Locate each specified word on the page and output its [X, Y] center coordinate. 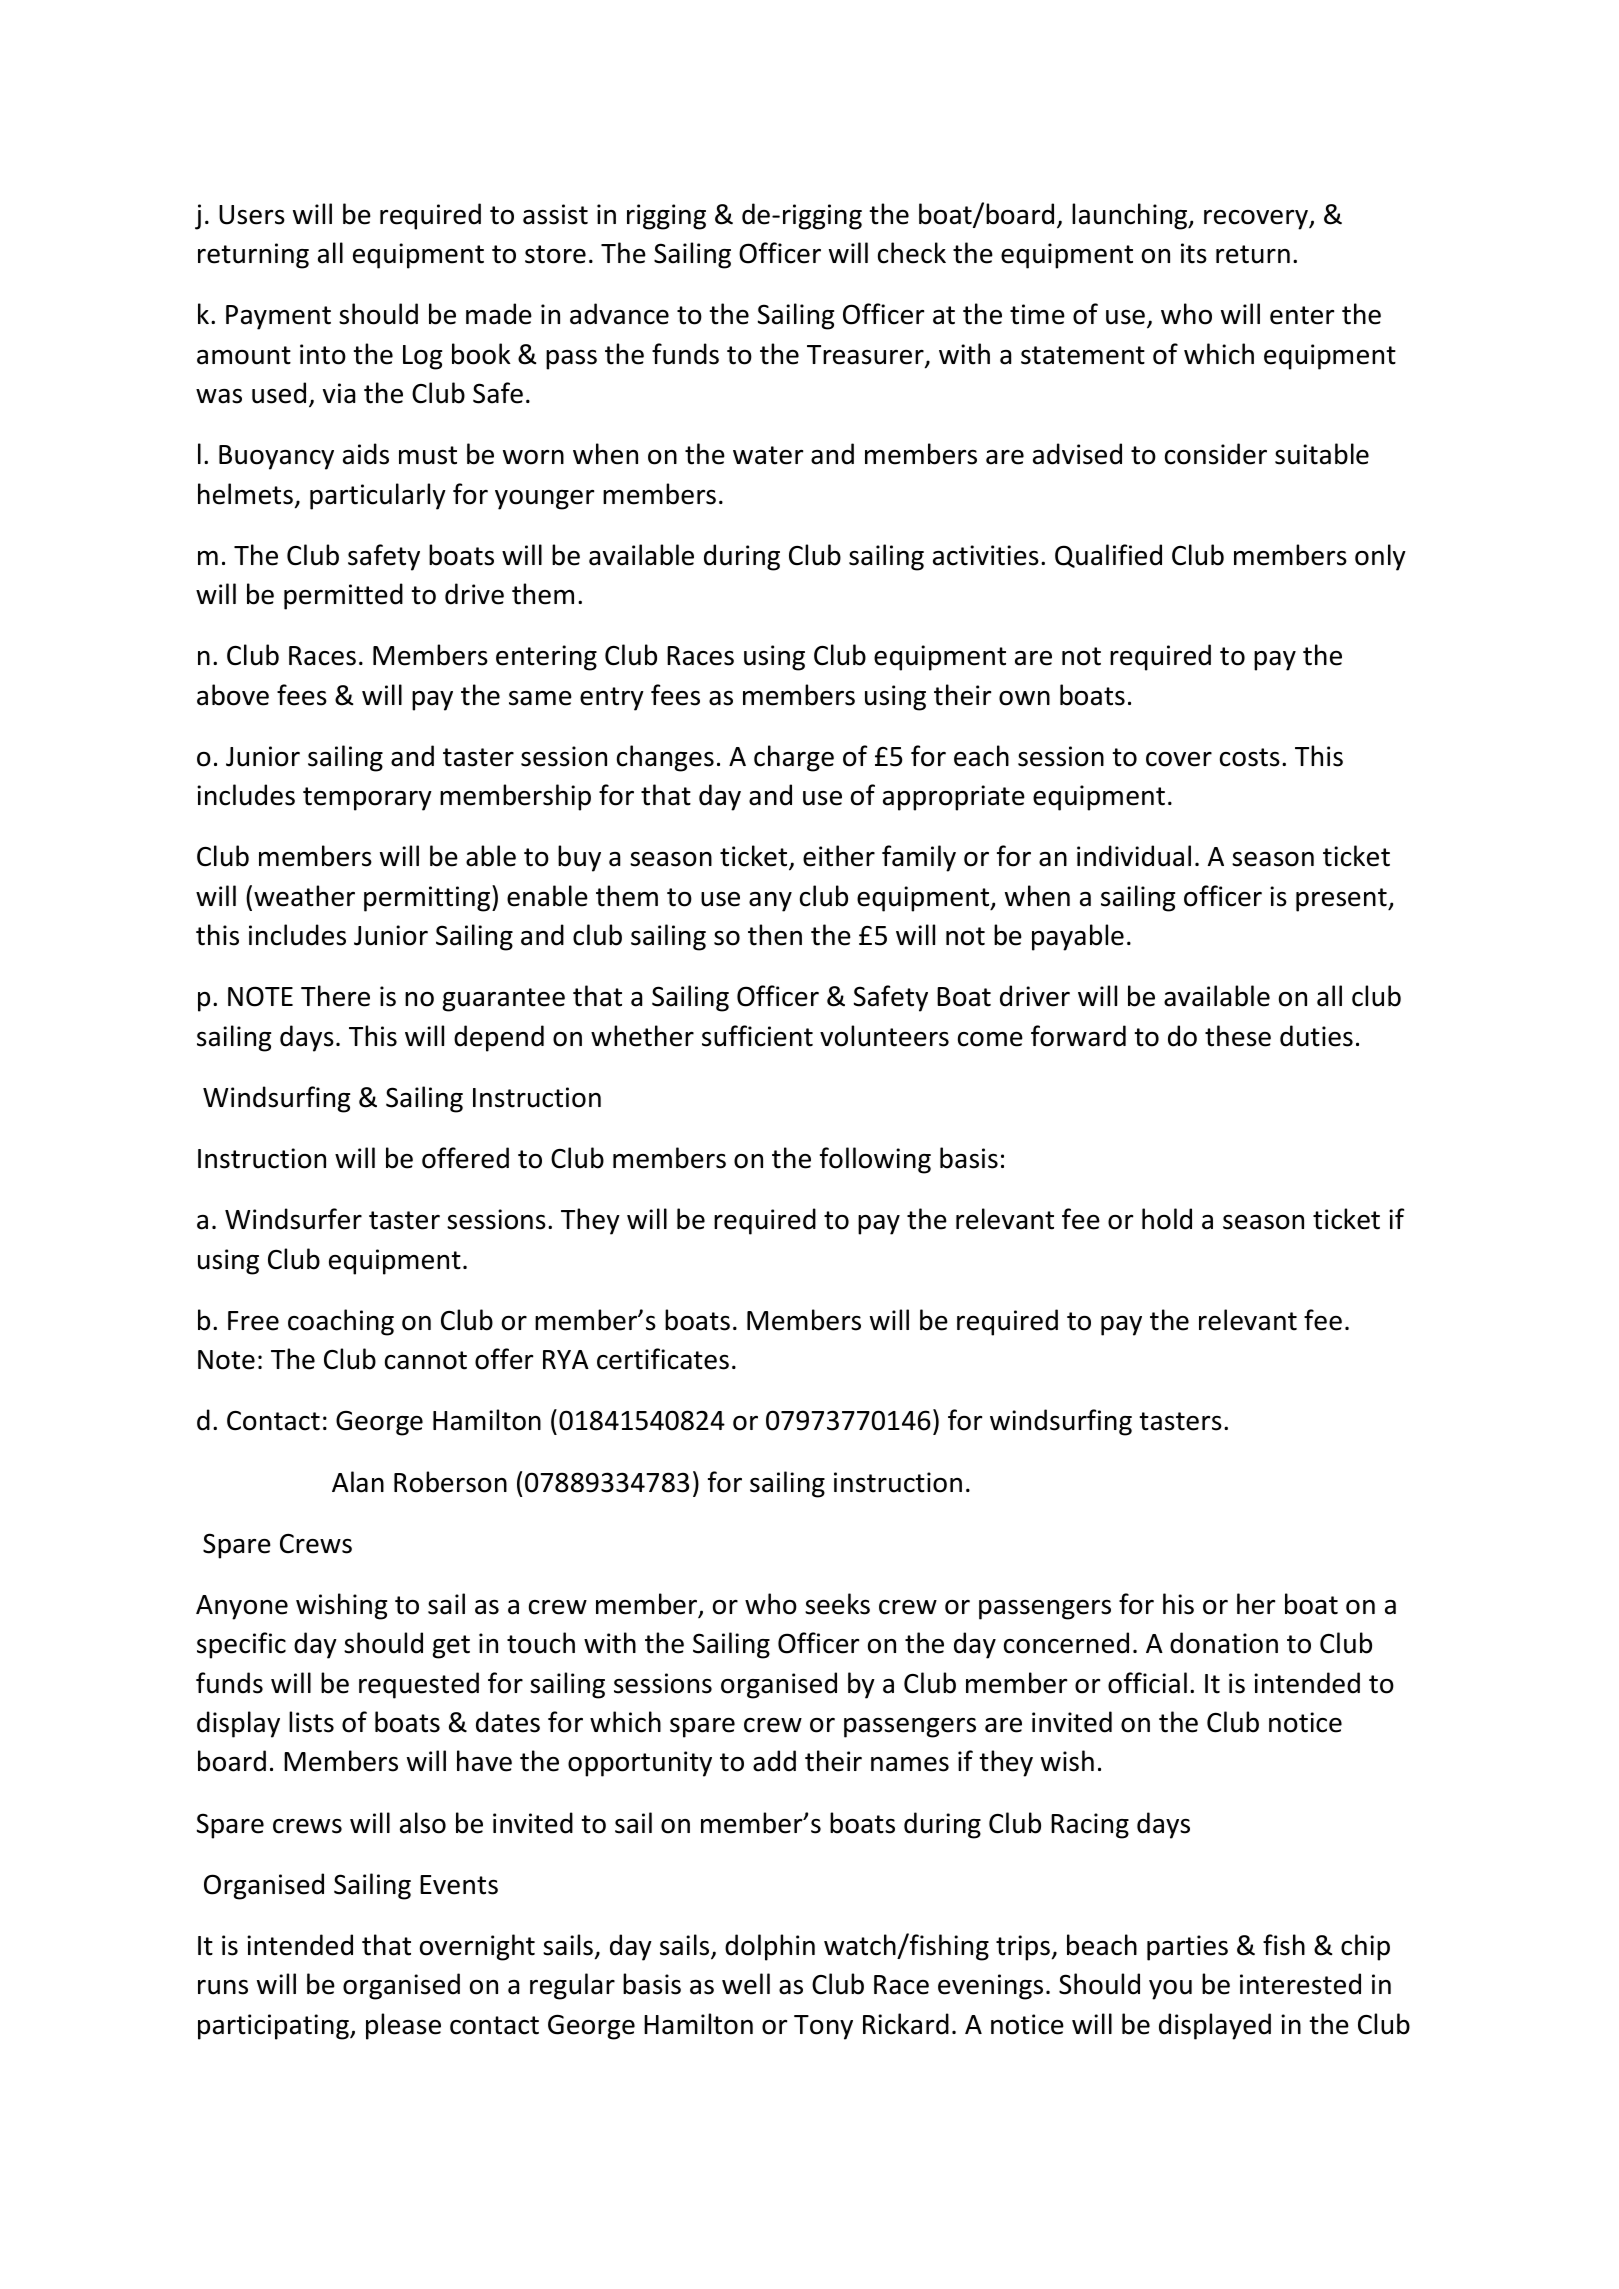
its [1194, 253]
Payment [278, 317]
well [746, 1984]
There [335, 996]
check [912, 253]
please [403, 2026]
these [1238, 1036]
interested [1300, 1984]
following [875, 1160]
